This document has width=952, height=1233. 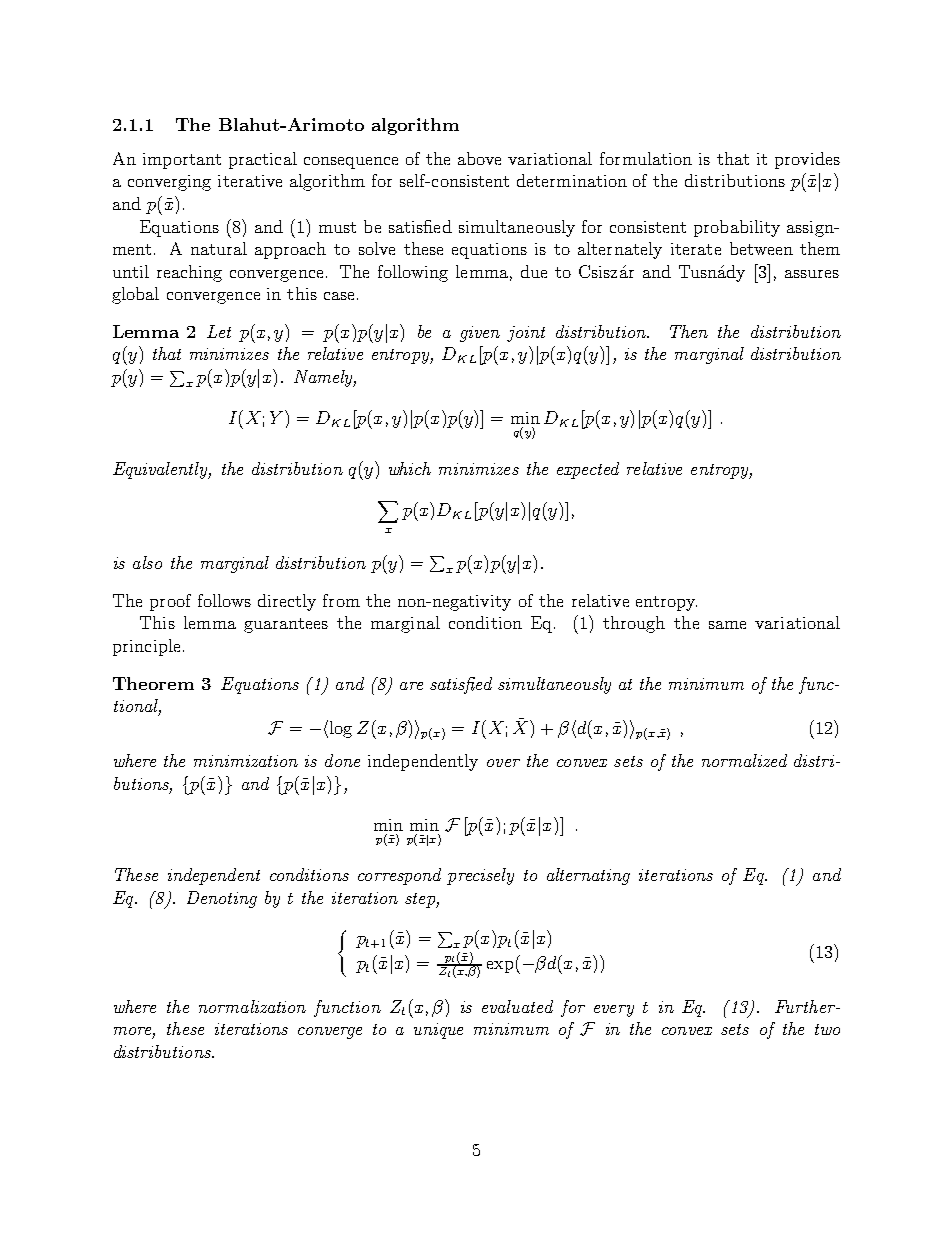 I want to click on iterative, so click(x=250, y=181).
